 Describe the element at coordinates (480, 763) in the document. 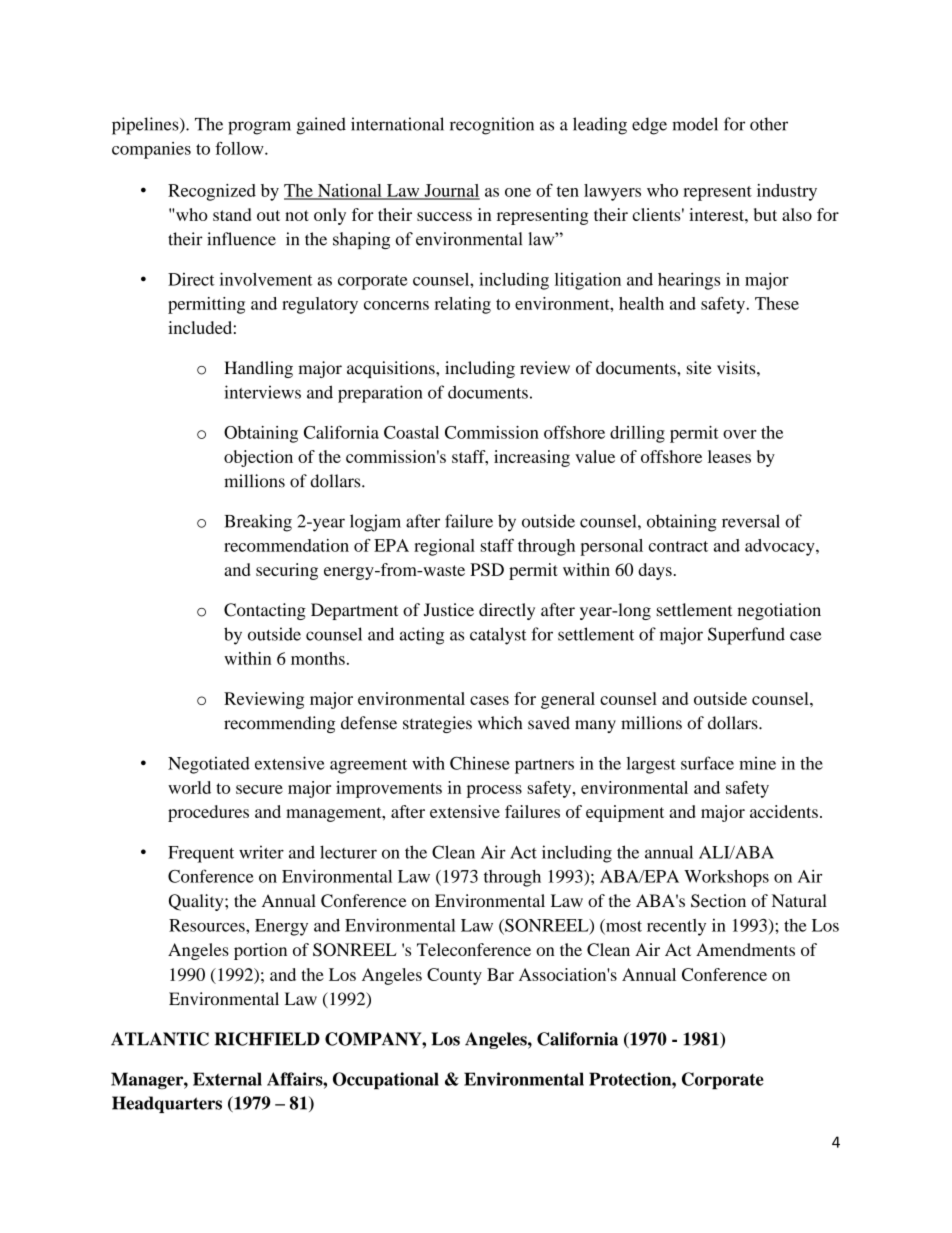

I see `Chinese` at that location.
